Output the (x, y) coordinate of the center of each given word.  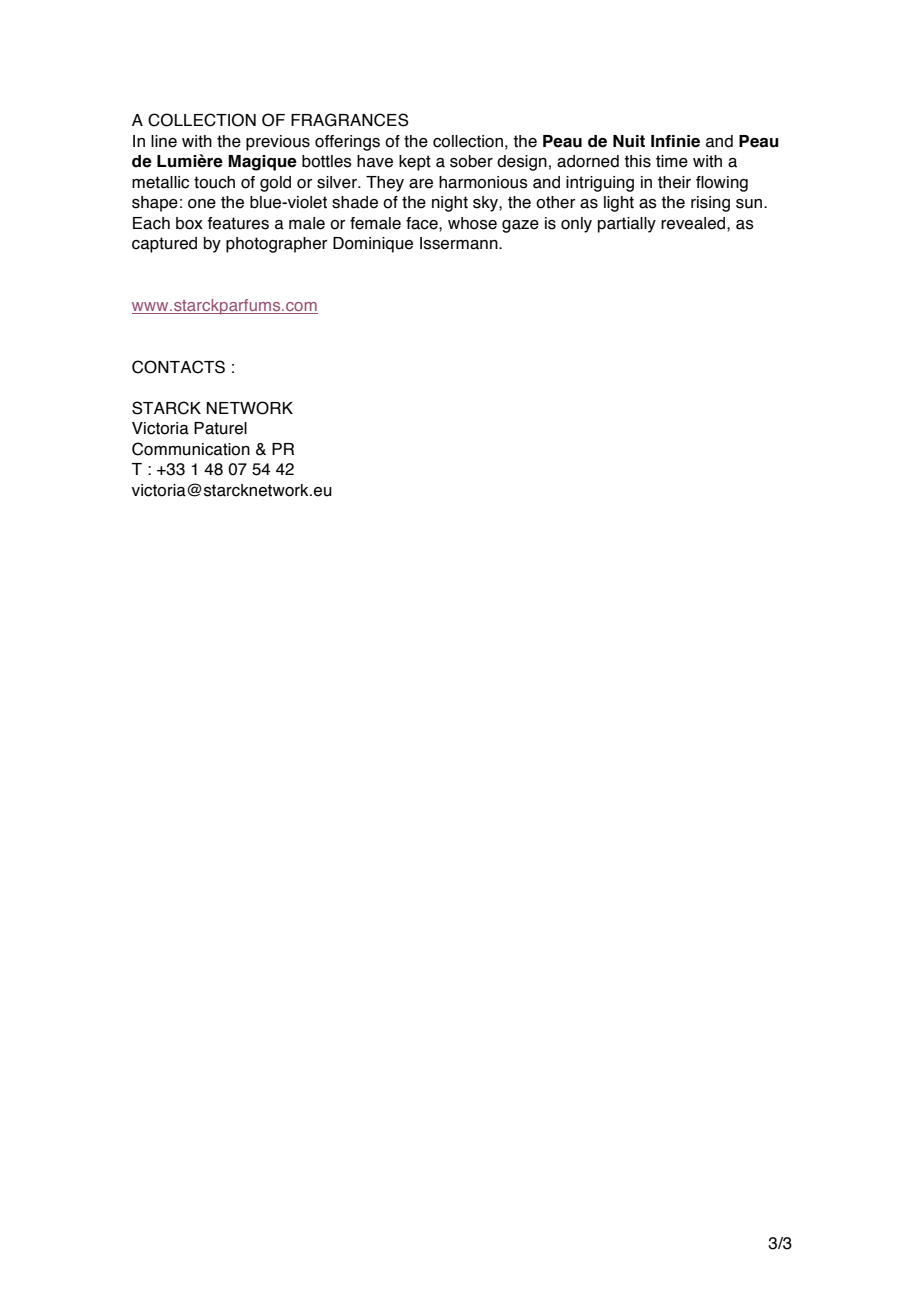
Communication (191, 449)
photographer (276, 245)
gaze (520, 226)
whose (472, 223)
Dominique (373, 245)
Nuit (629, 141)
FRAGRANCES (349, 120)
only (576, 225)
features (238, 223)
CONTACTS (178, 367)
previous (278, 143)
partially (627, 225)
